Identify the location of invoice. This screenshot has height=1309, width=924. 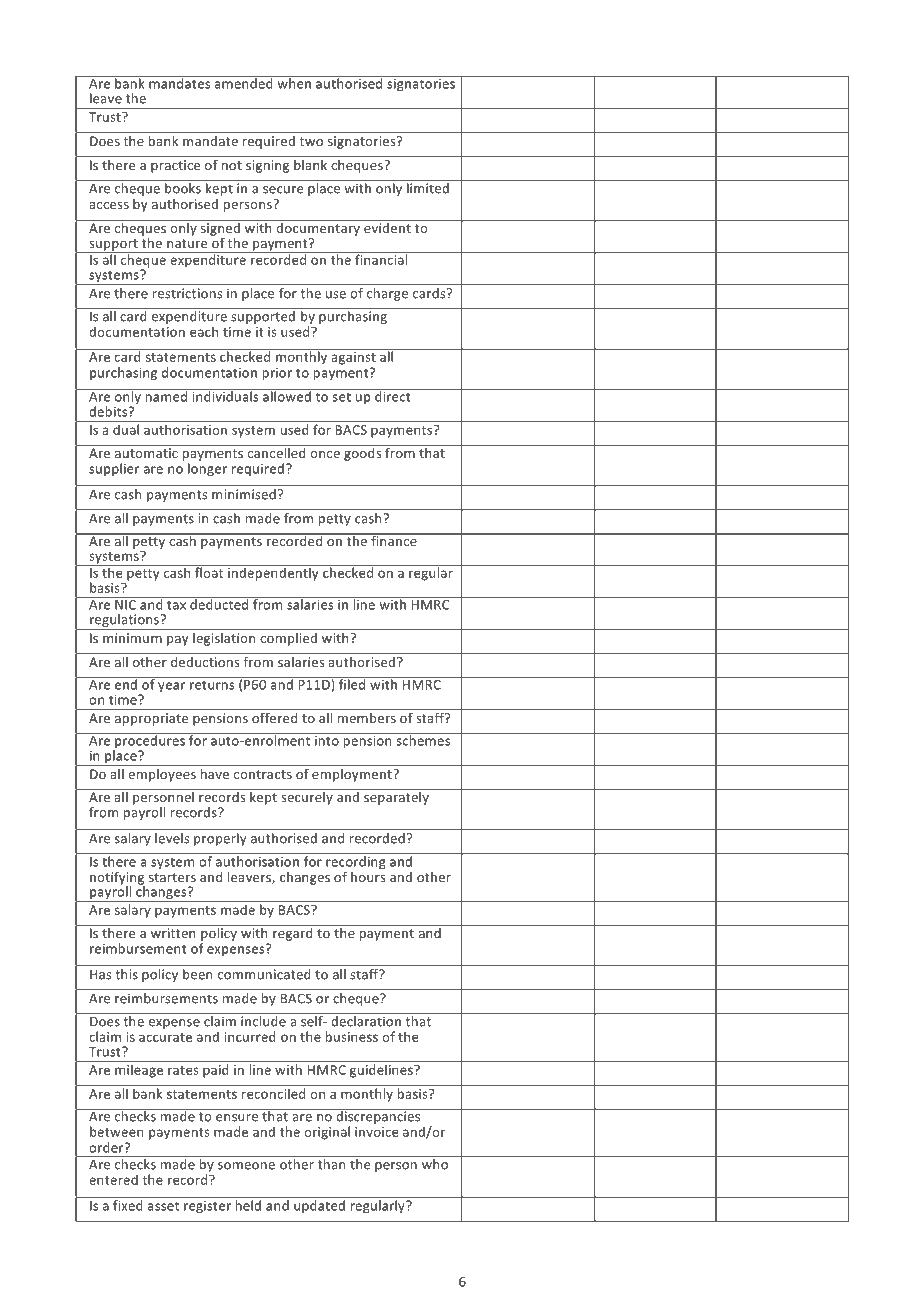
(377, 1132).
